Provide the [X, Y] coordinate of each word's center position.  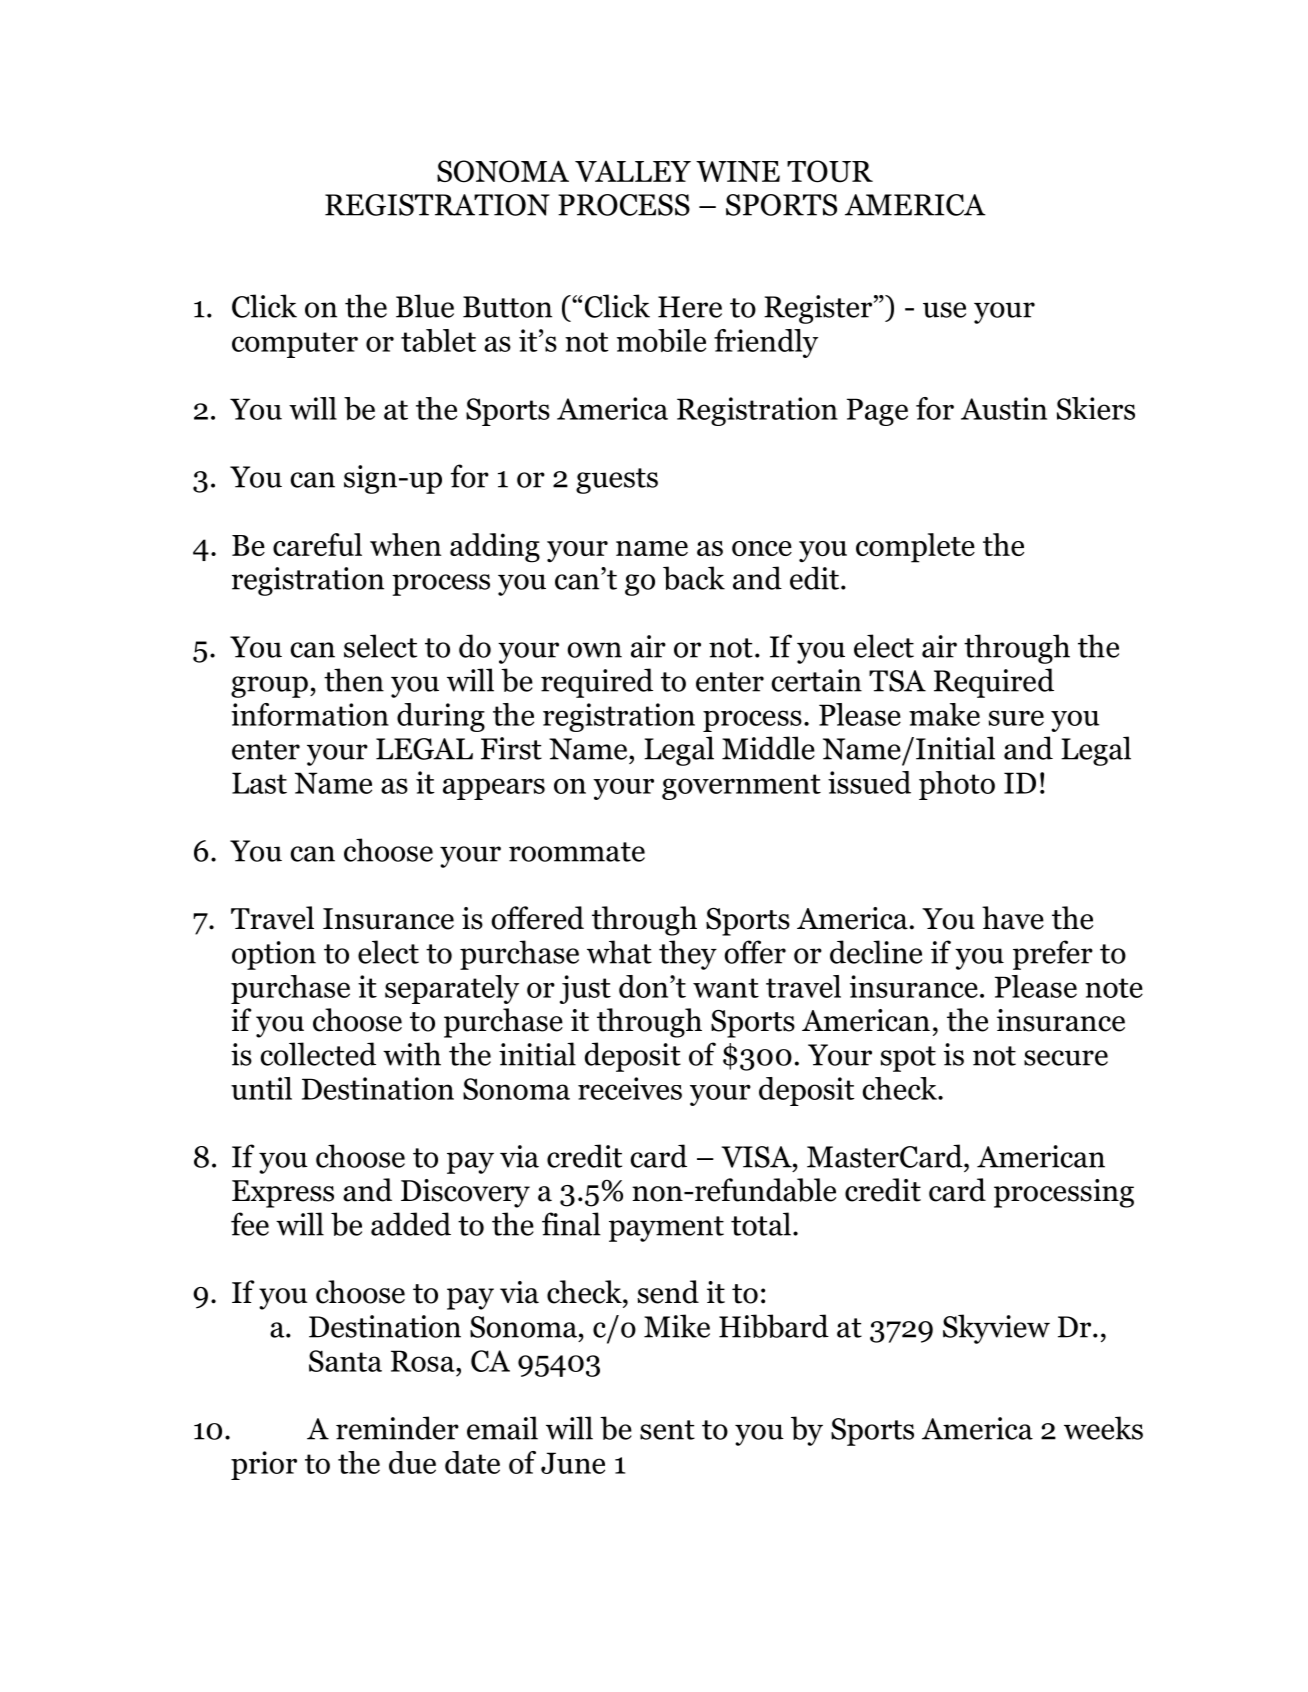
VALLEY [633, 171]
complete [915, 548]
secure [1066, 1058]
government [741, 787]
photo [957, 785]
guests [617, 481]
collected [318, 1054]
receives [630, 1088]
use [944, 310]
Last [259, 783]
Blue [425, 306]
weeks [1103, 1428]
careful [317, 544]
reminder [397, 1428]
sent [667, 1430]
